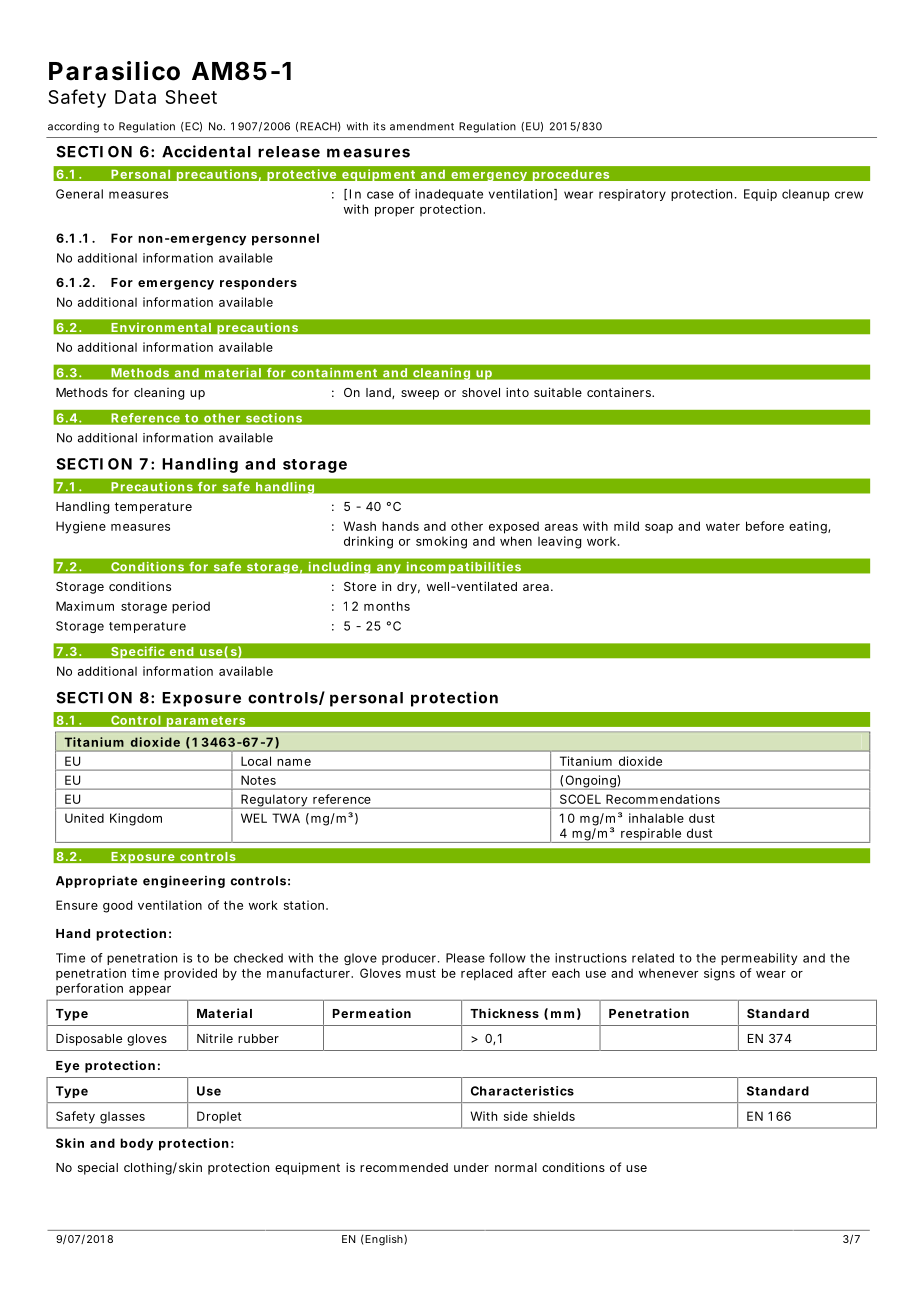 This screenshot has width=924, height=1308. Describe the element at coordinates (206, 151) in the screenshot. I see `Accidental` at that location.
